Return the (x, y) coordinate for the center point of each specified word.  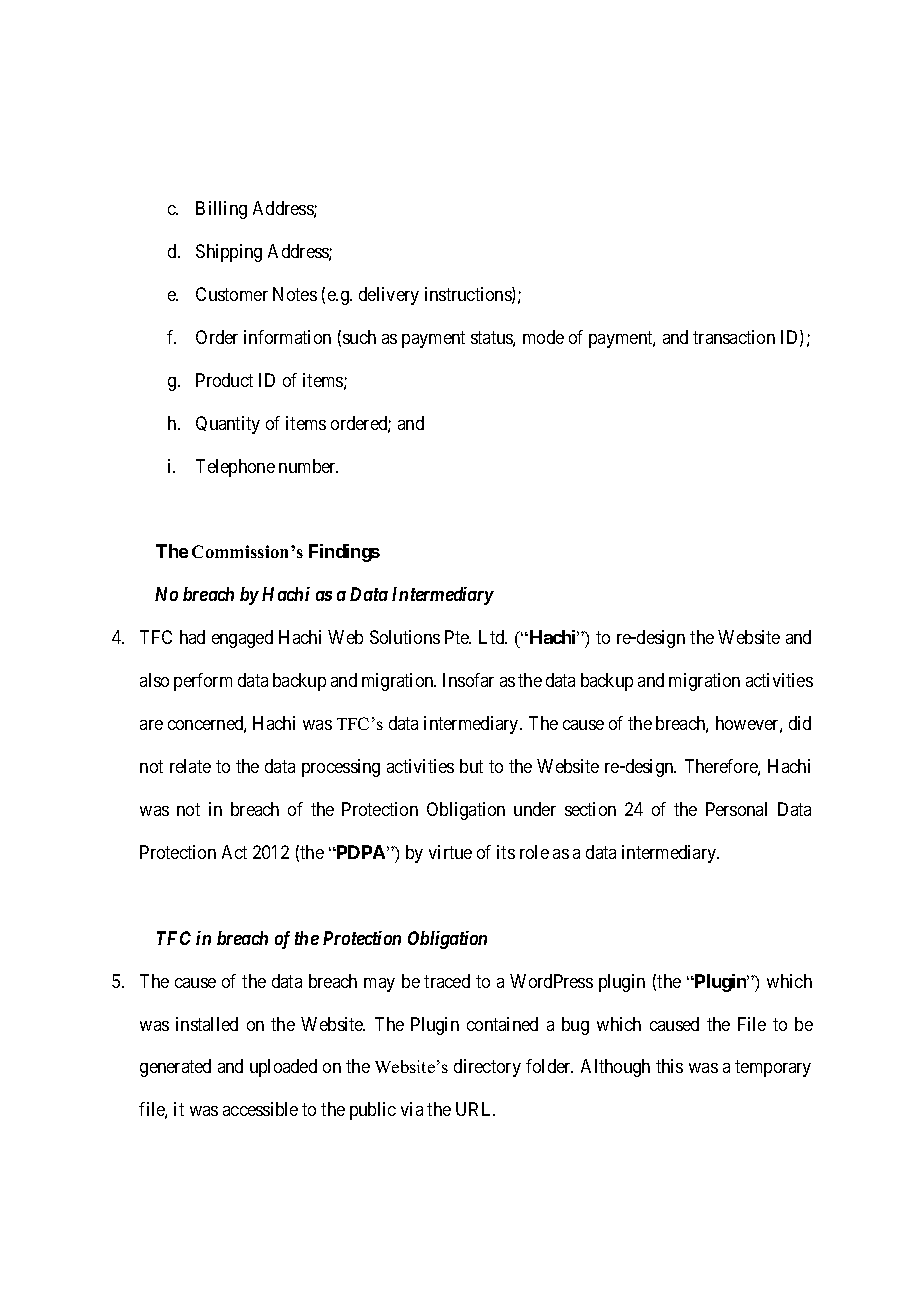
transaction (734, 337)
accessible (260, 1109)
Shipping (229, 253)
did (800, 723)
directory (487, 1068)
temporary (773, 1069)
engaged (242, 639)
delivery (389, 296)
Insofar (468, 680)
